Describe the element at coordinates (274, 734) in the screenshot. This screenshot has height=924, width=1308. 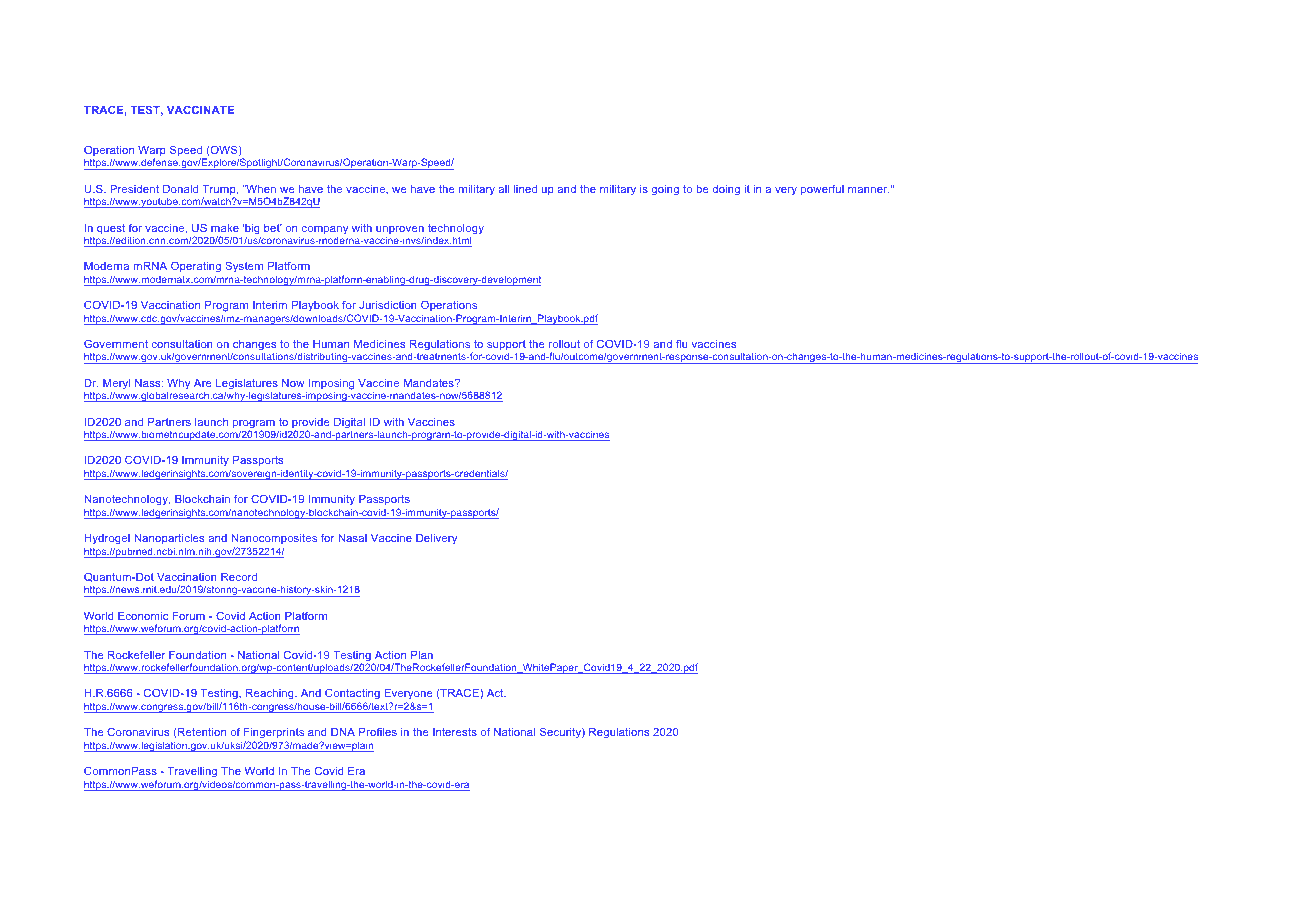
I see `Fingerprints` at that location.
